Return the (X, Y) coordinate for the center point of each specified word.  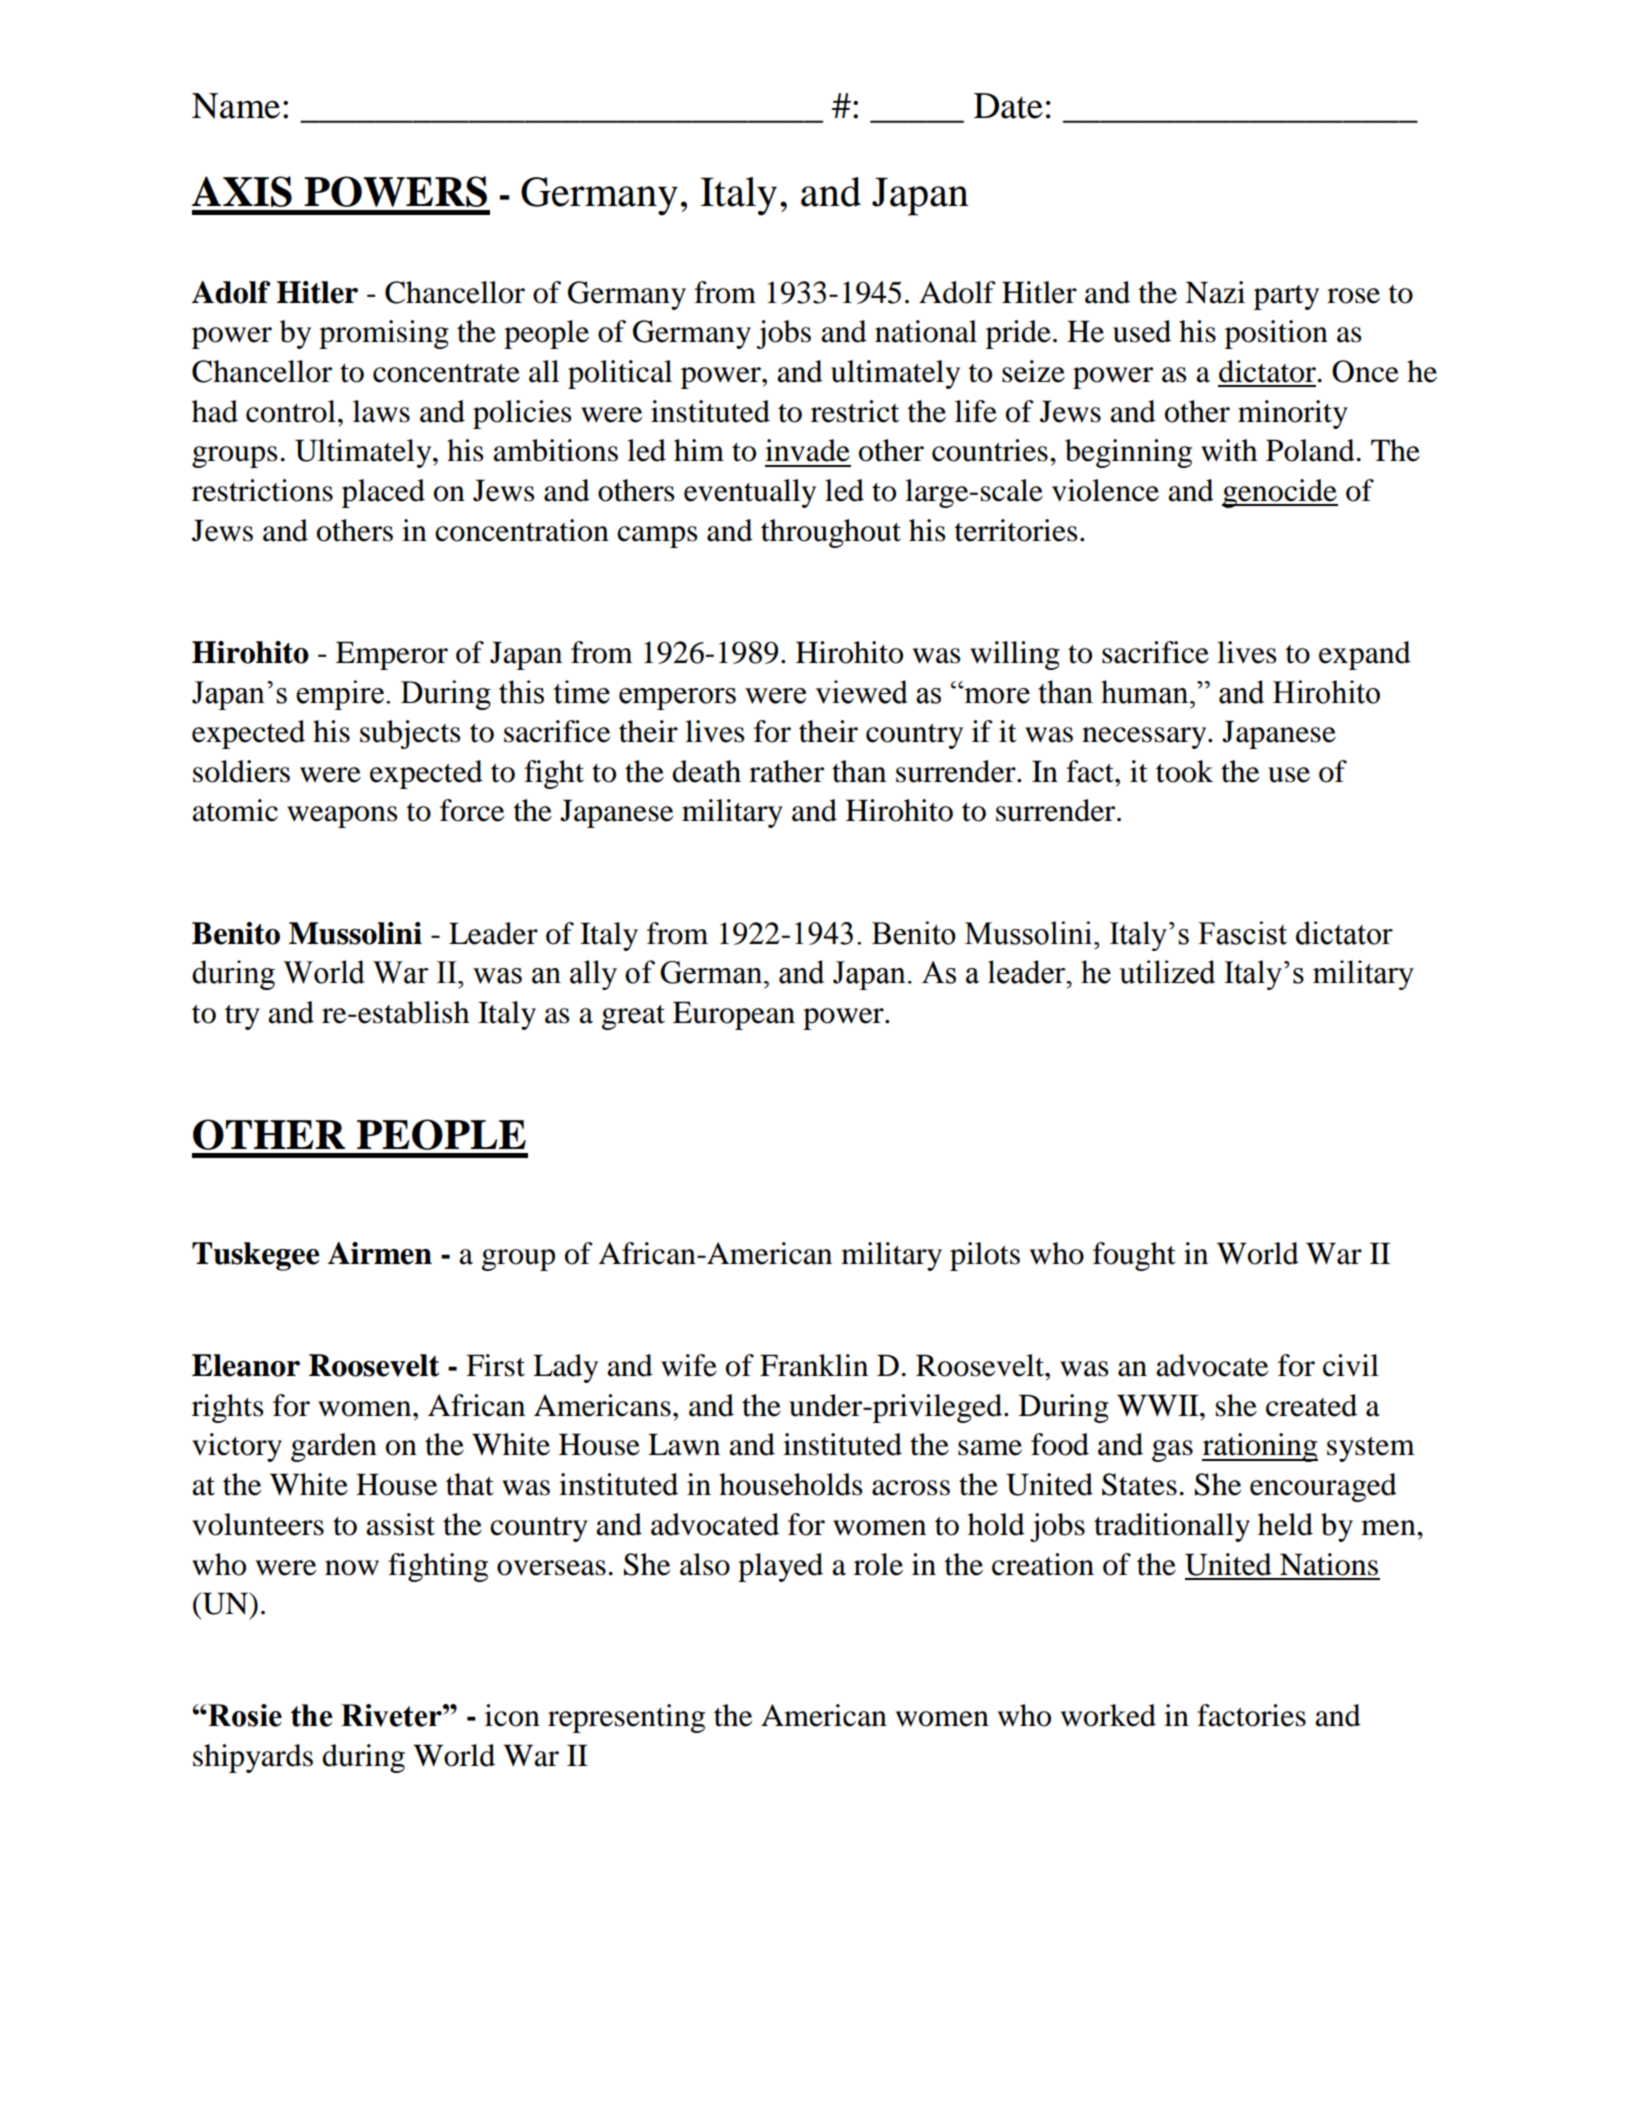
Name (236, 106)
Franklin (814, 1365)
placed (383, 493)
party (1286, 297)
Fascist (1242, 933)
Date (1008, 106)
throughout (831, 533)
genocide (1280, 493)
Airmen (380, 1253)
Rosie (244, 1715)
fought (1134, 1256)
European (734, 1015)
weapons (342, 817)
